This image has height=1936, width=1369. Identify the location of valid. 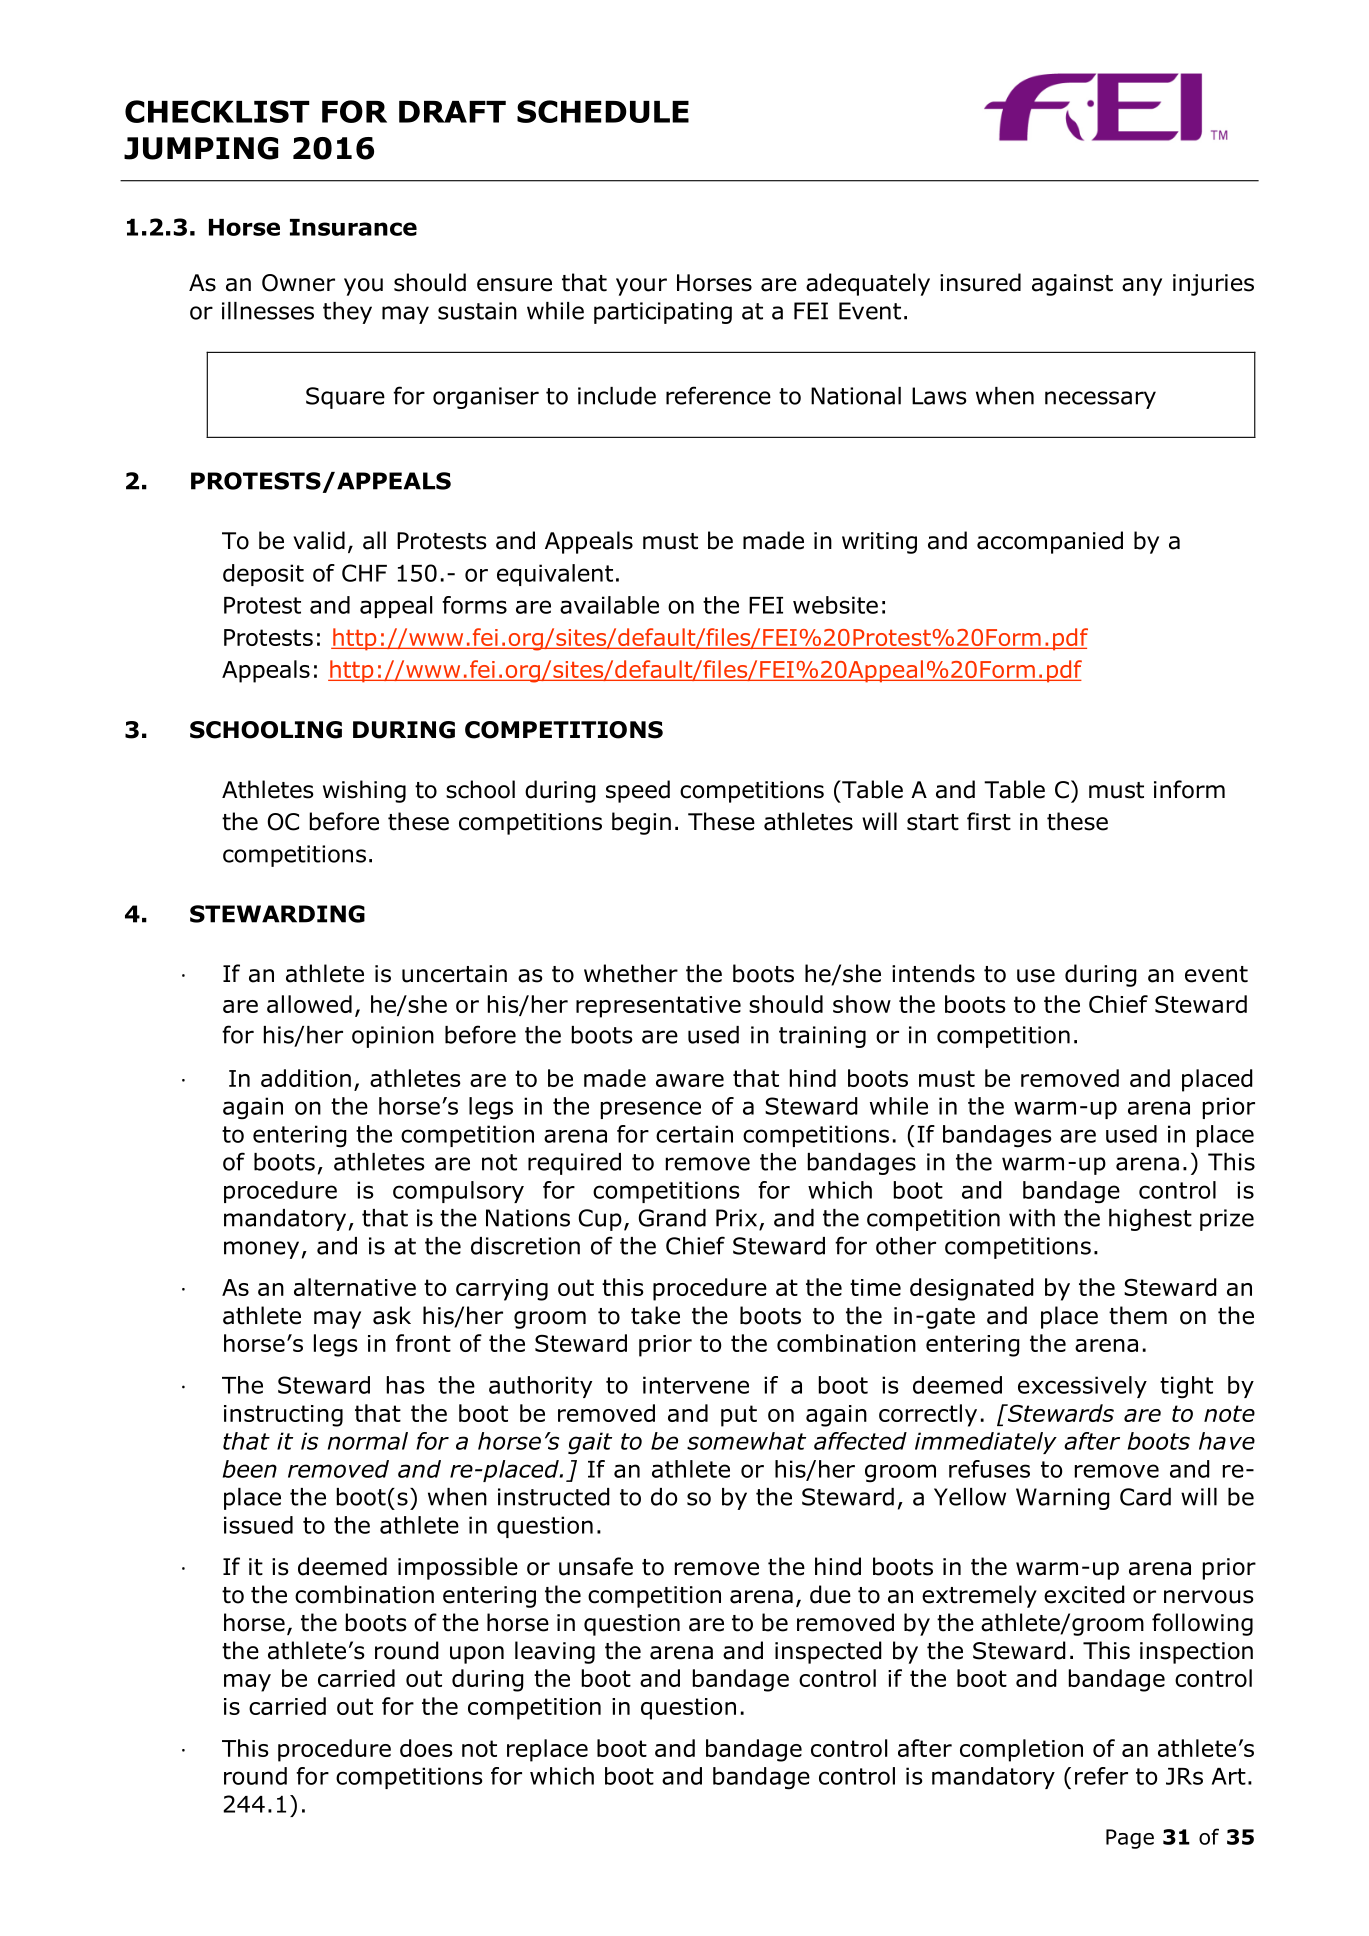
(319, 540).
